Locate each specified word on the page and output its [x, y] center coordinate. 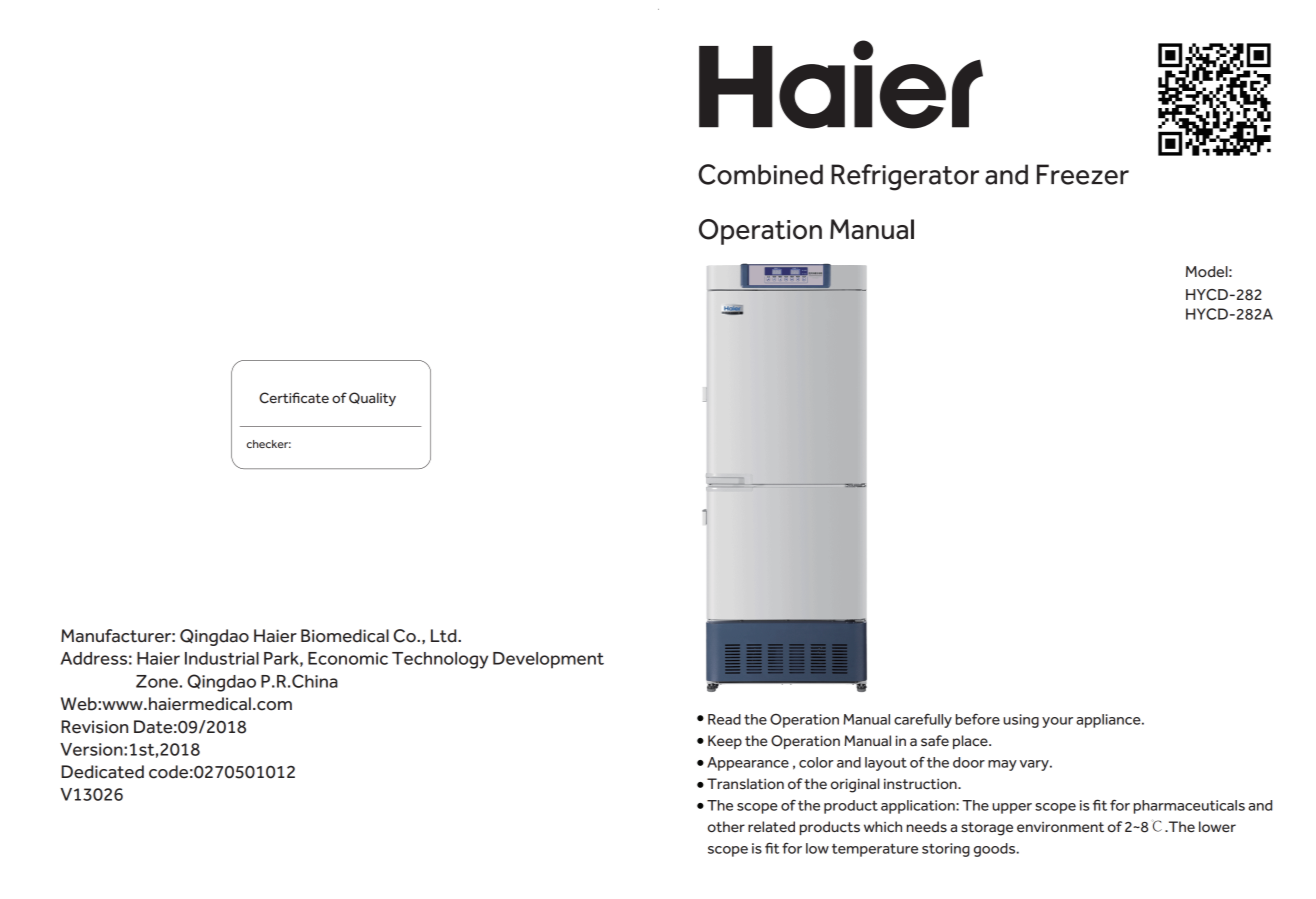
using [1021, 721]
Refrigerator [905, 177]
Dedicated [102, 772]
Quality [372, 399]
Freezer [1083, 174]
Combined [760, 174]
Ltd [445, 636]
